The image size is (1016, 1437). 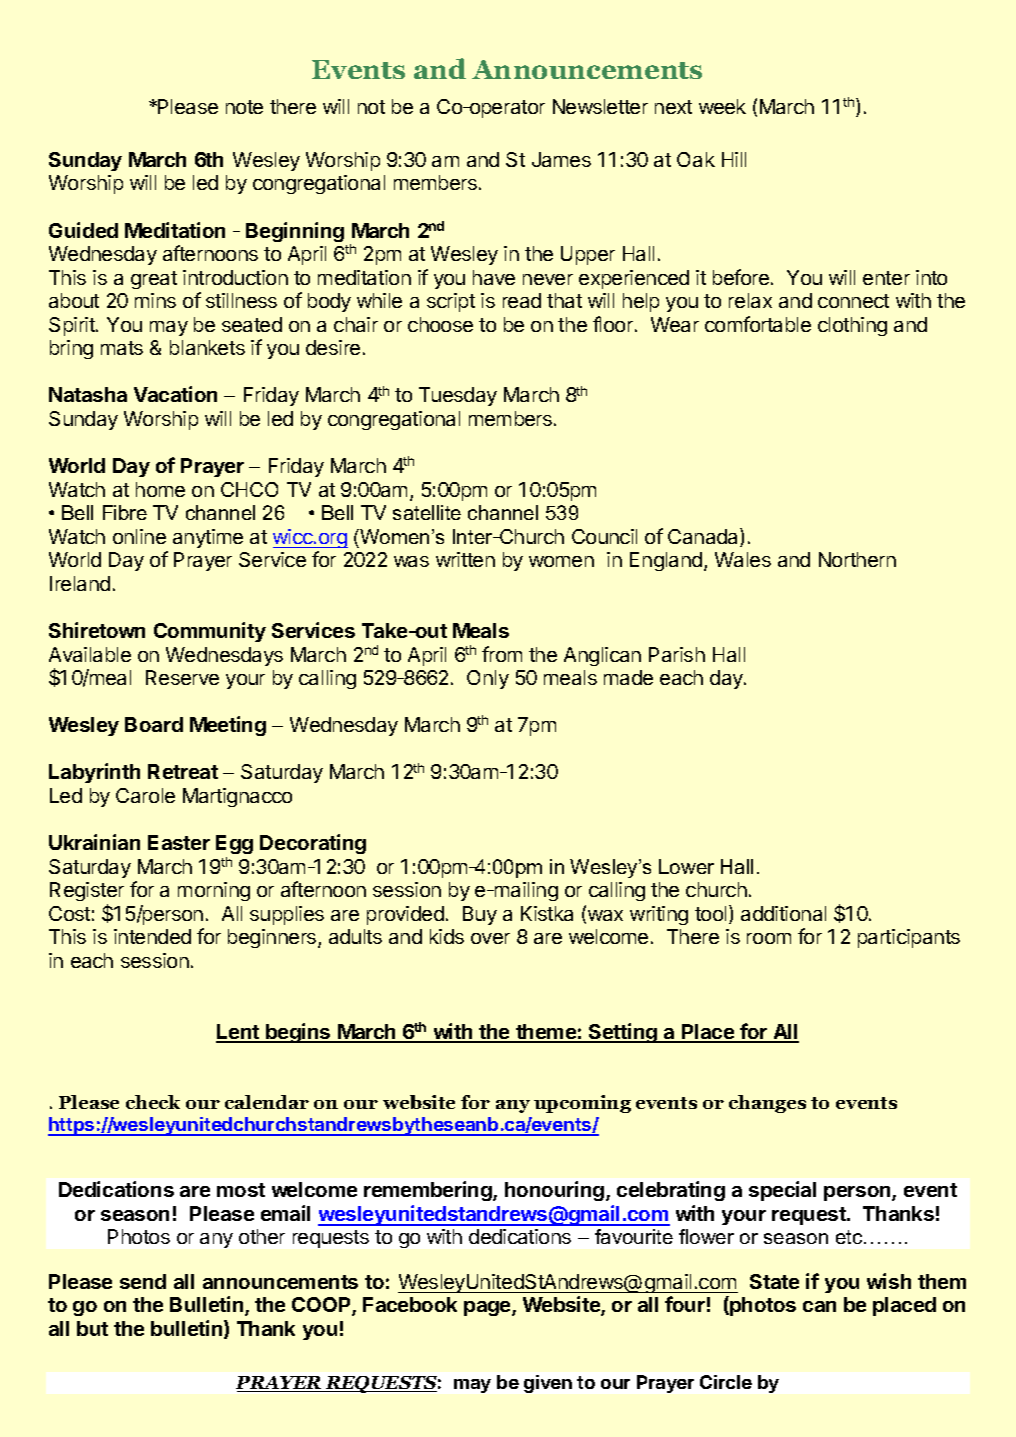 What do you see at coordinates (767, 1104) in the screenshot?
I see `changes` at bounding box center [767, 1104].
